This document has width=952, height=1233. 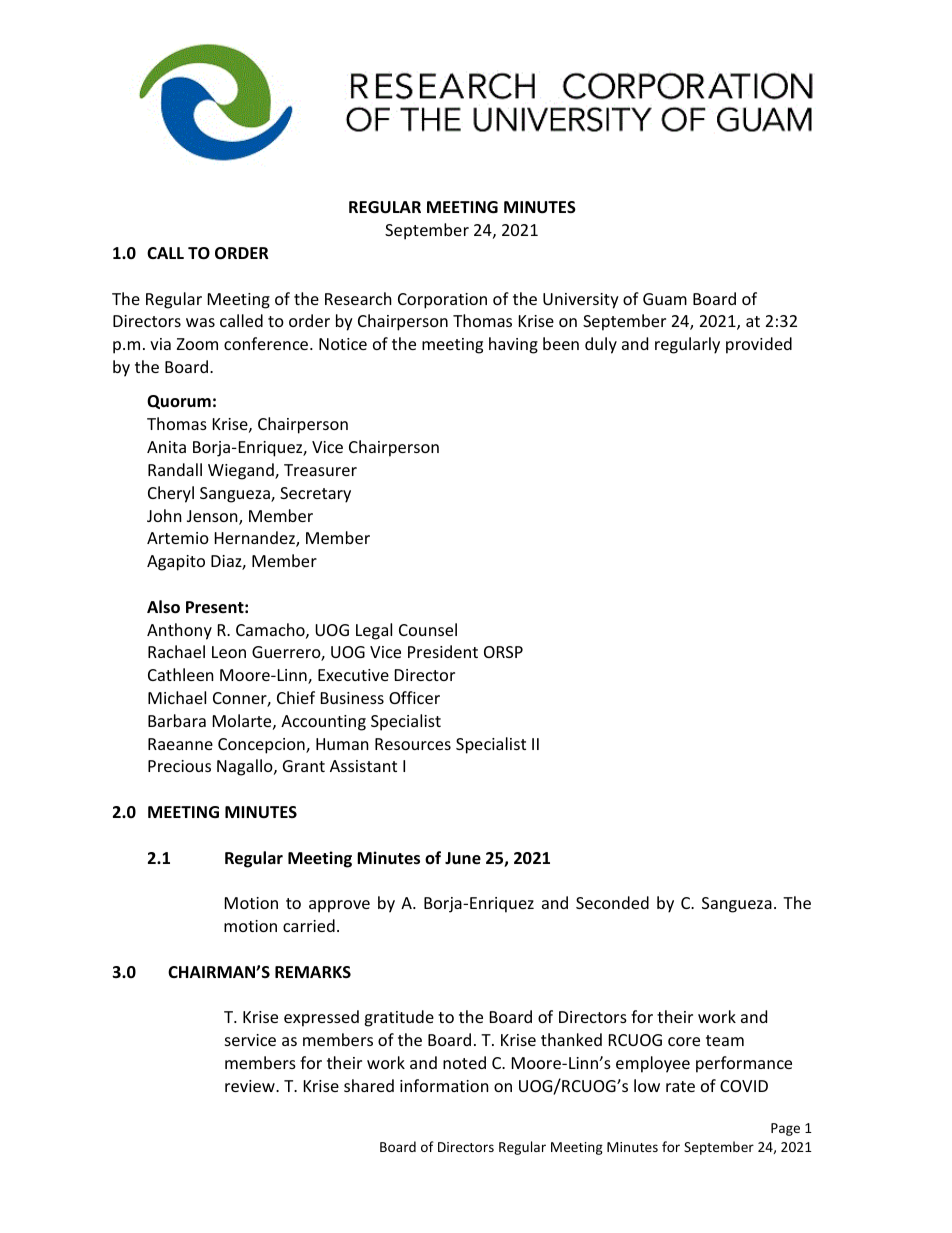 I want to click on President, so click(x=443, y=651).
